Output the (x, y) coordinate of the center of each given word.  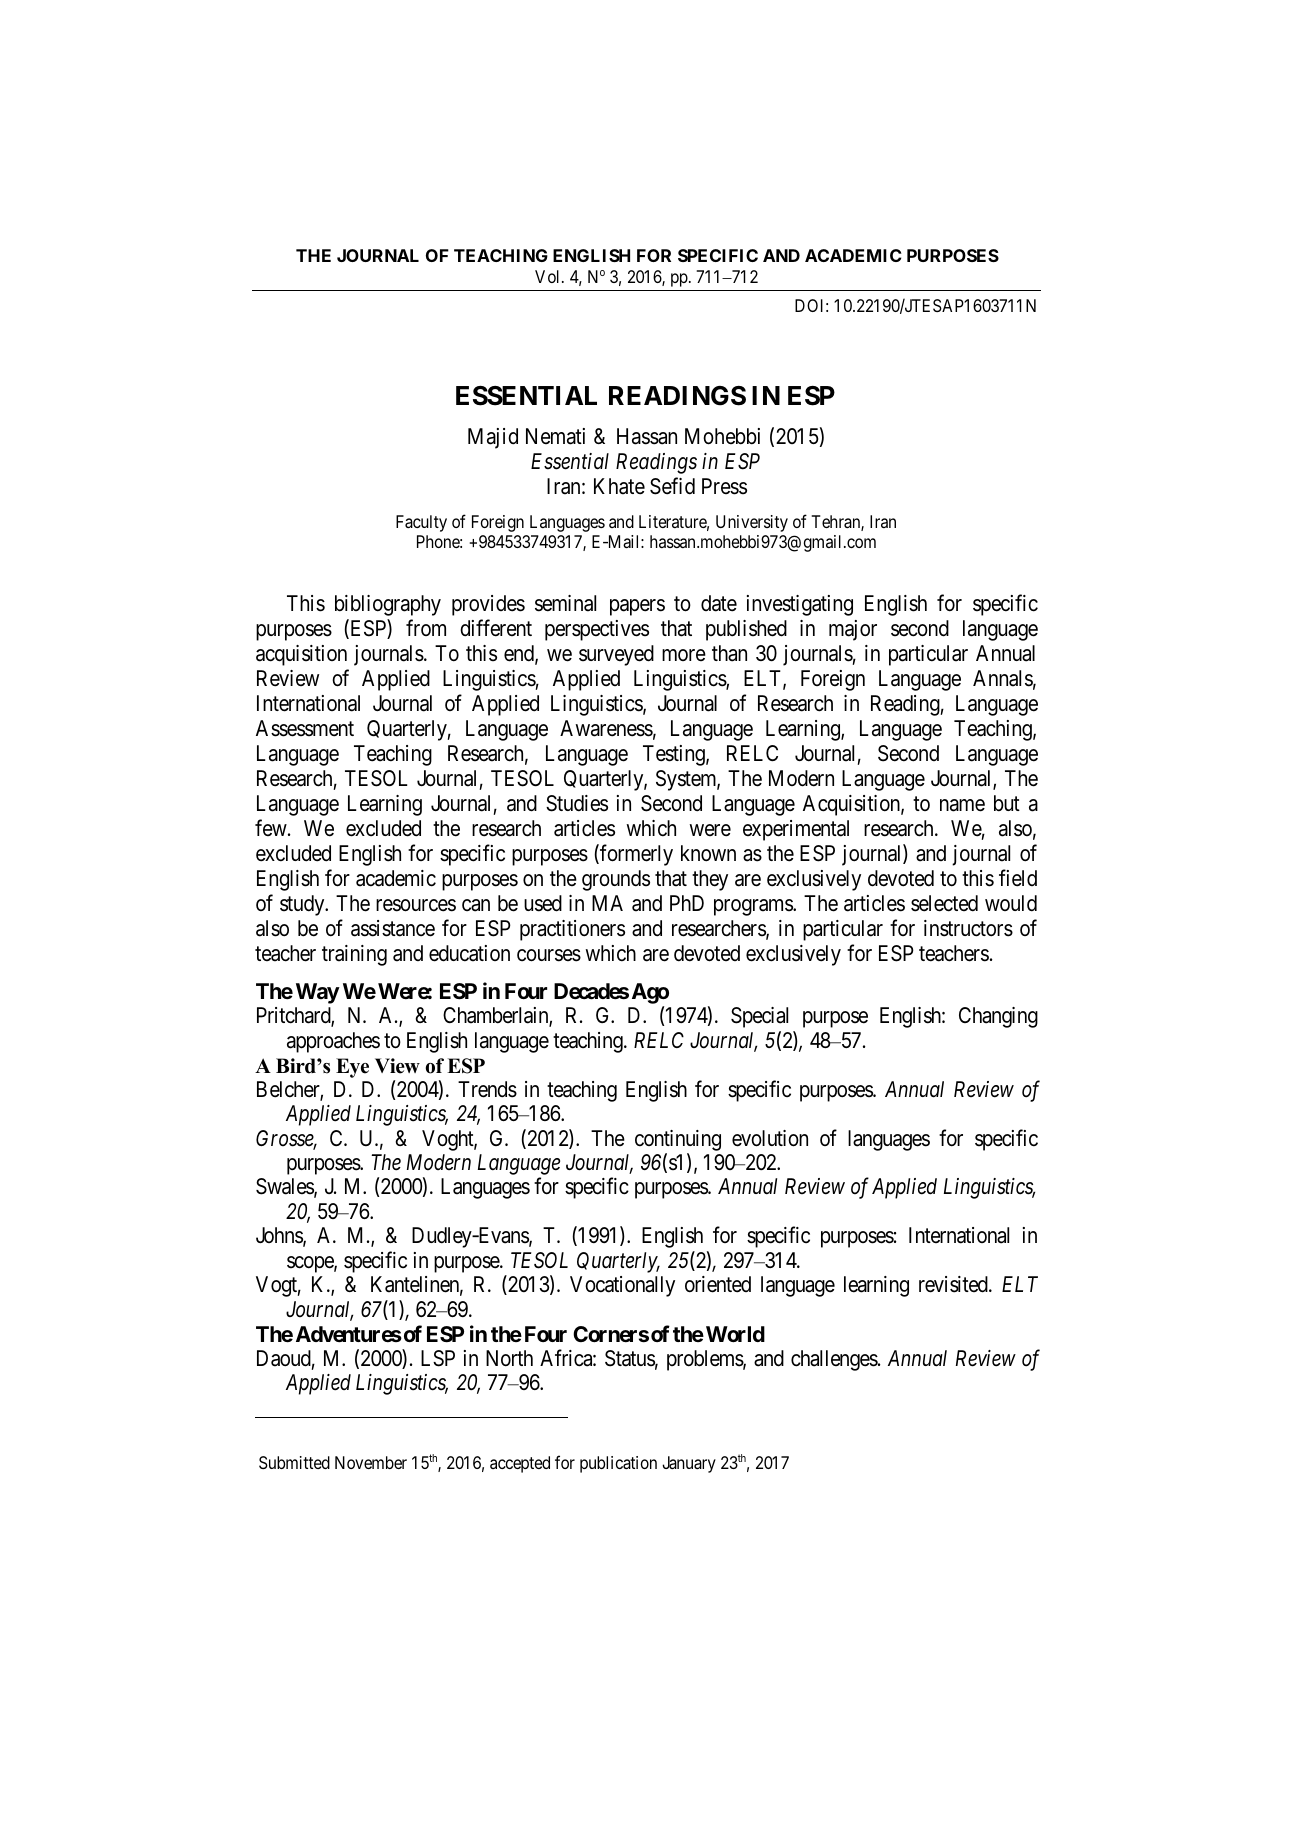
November (371, 1462)
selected (944, 903)
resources (416, 905)
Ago (650, 995)
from (426, 627)
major (853, 630)
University (752, 523)
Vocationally (622, 1286)
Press (724, 486)
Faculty (421, 523)
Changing (998, 1017)
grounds (616, 880)
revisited (954, 1284)
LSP (438, 1358)
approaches (333, 1042)
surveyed (616, 655)
